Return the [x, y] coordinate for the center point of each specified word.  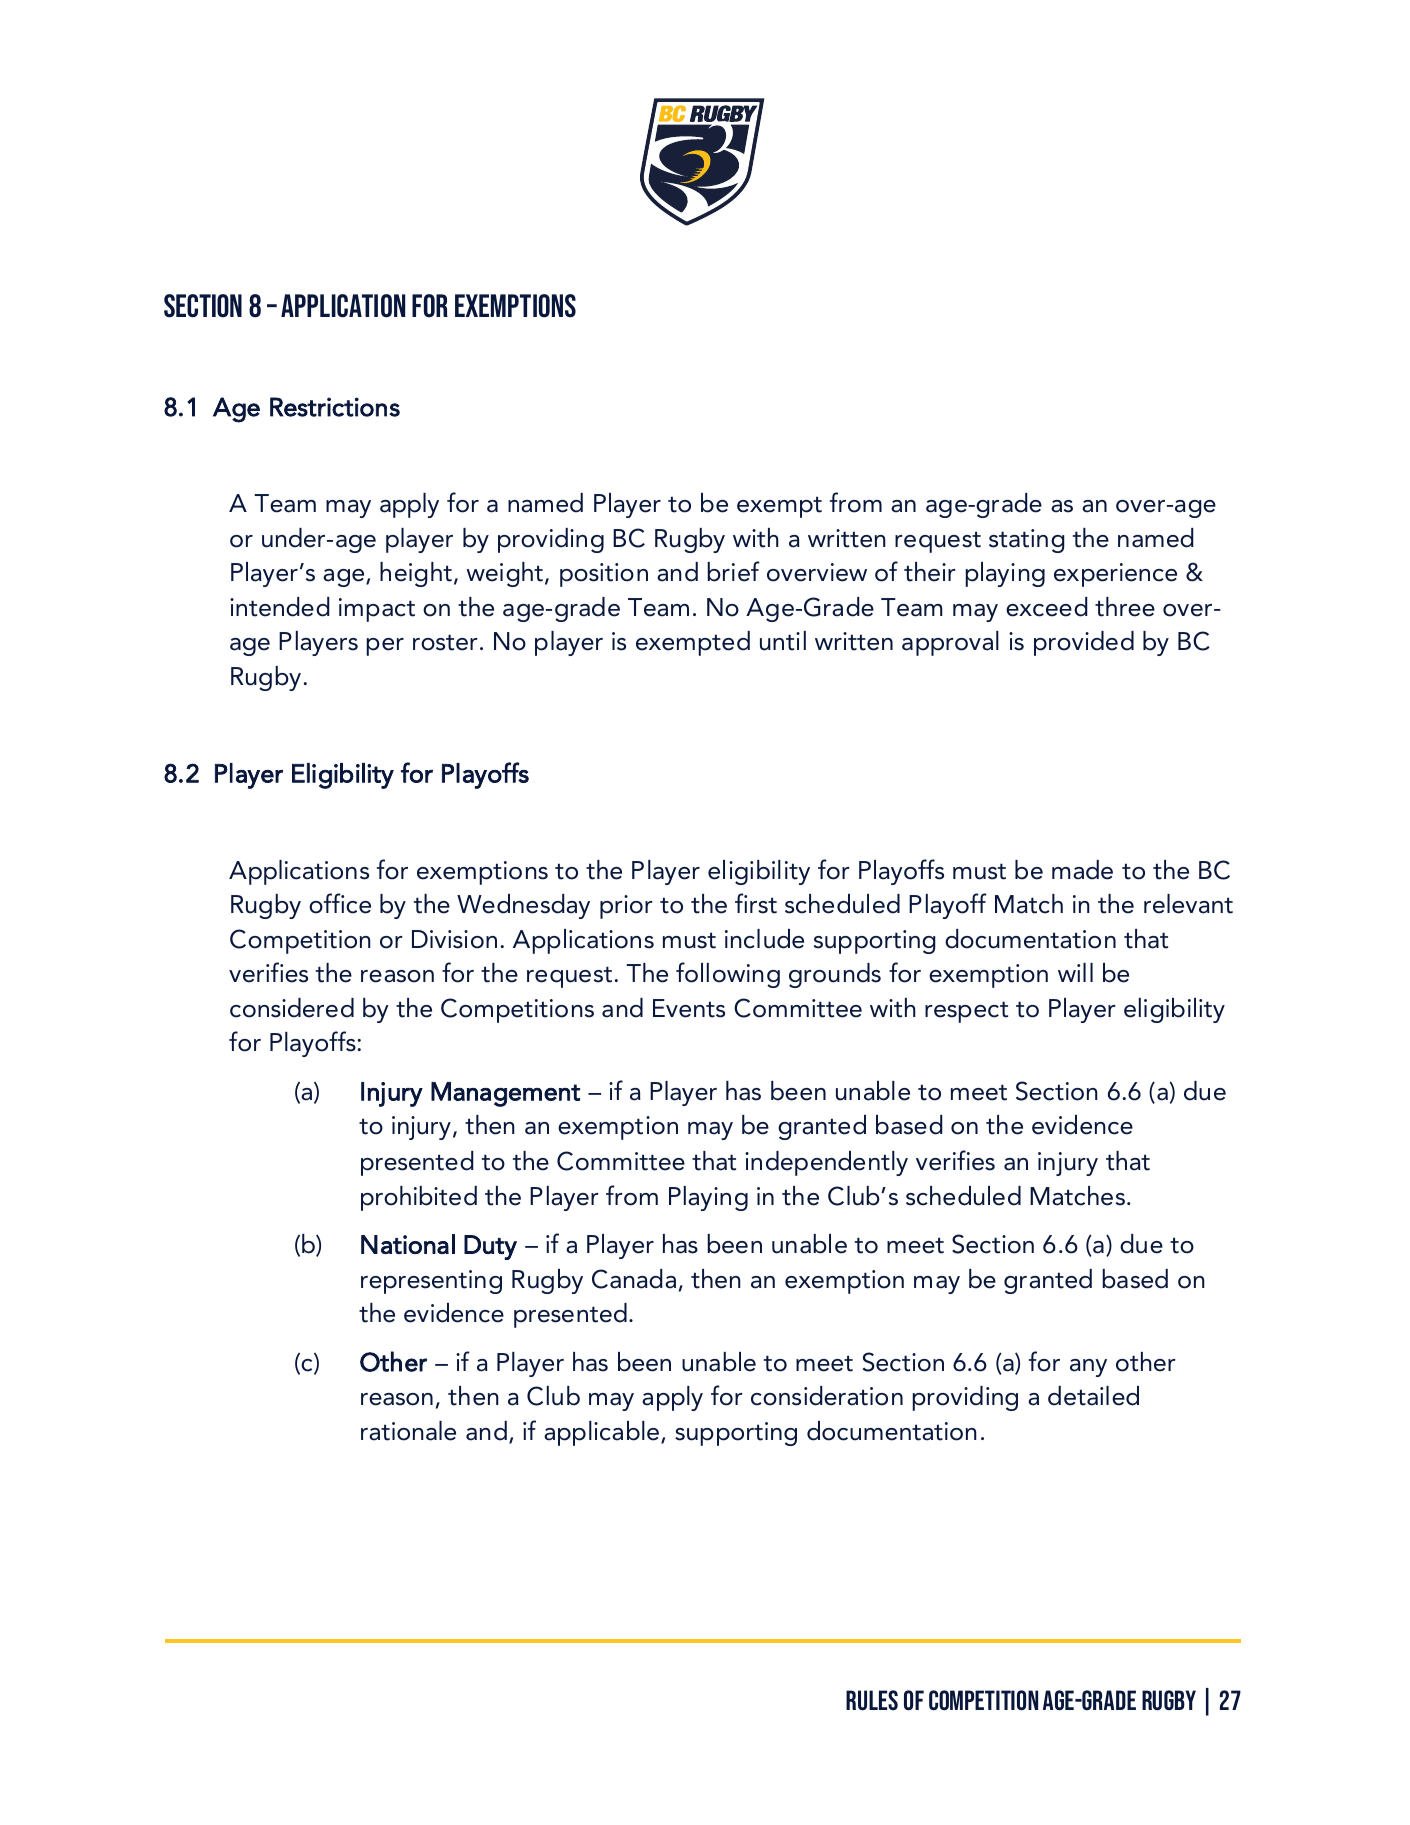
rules [872, 1700]
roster [445, 642]
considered [292, 1008]
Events [689, 1008]
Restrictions [335, 407]
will [1075, 972]
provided [1084, 643]
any [1088, 1368]
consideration [827, 1396]
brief [733, 571]
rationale [408, 1431]
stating [1027, 541]
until [783, 641]
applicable [603, 1433]
